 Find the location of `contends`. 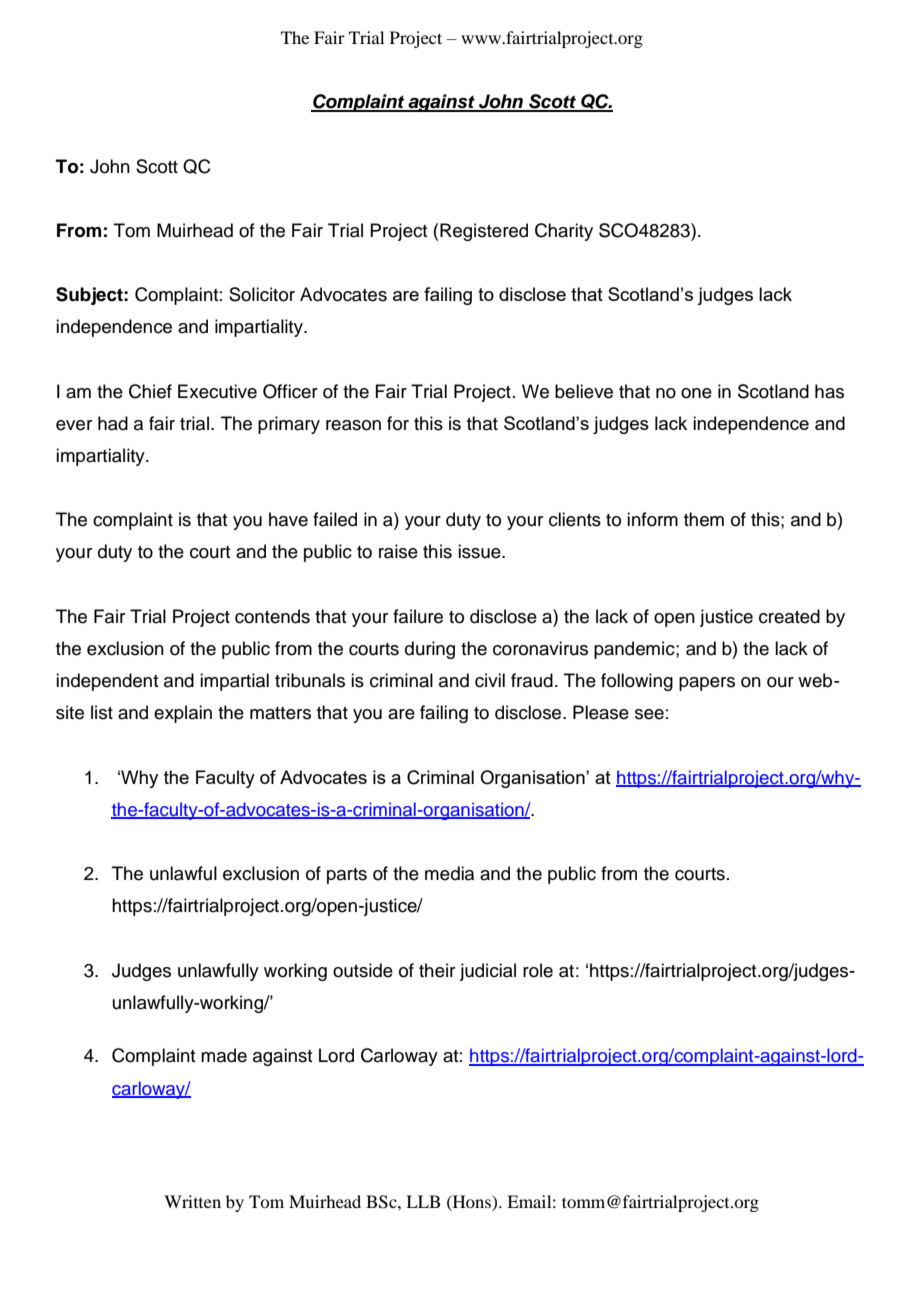

contends is located at coordinates (272, 616).
